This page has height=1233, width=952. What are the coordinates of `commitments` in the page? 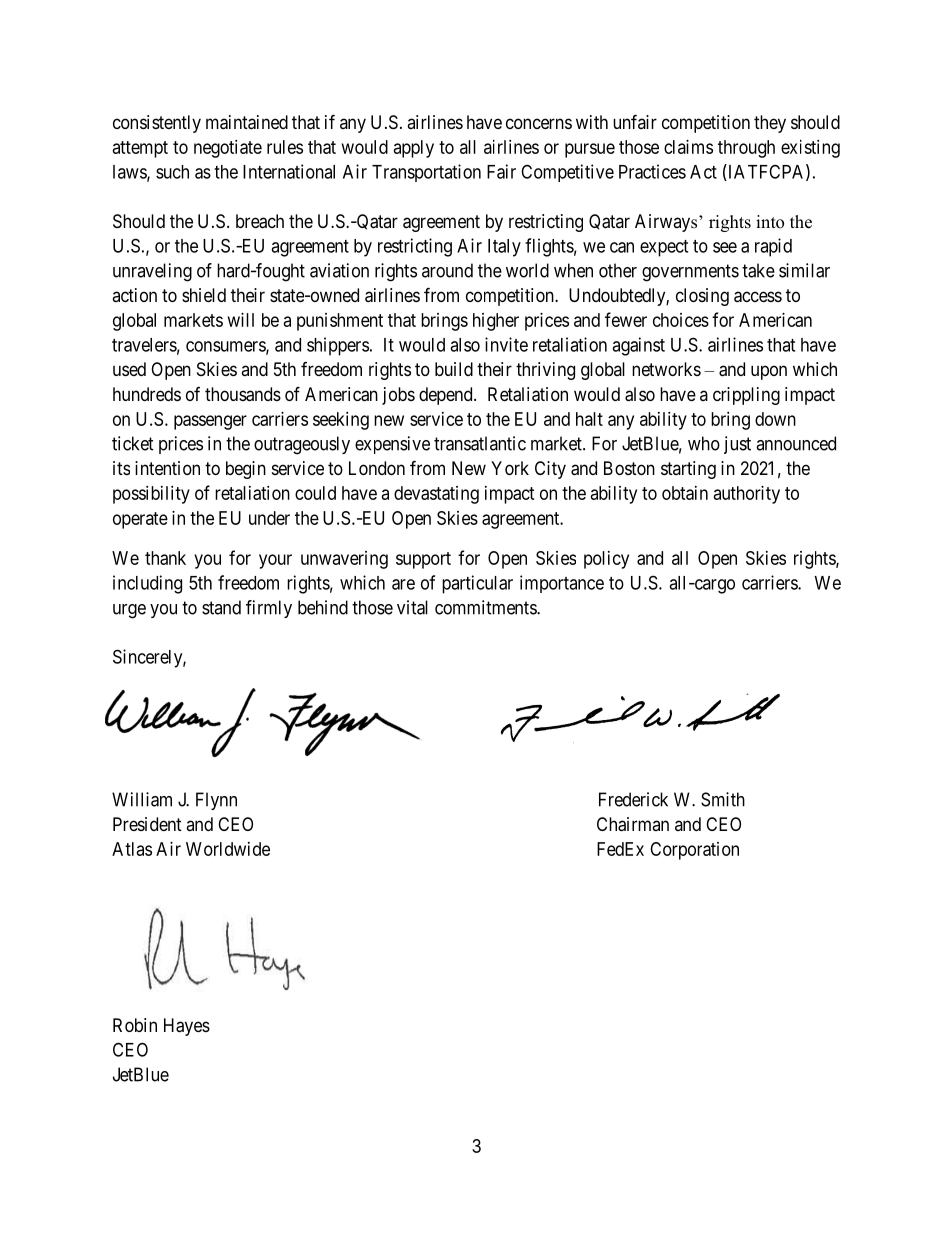 It's located at (486, 607).
